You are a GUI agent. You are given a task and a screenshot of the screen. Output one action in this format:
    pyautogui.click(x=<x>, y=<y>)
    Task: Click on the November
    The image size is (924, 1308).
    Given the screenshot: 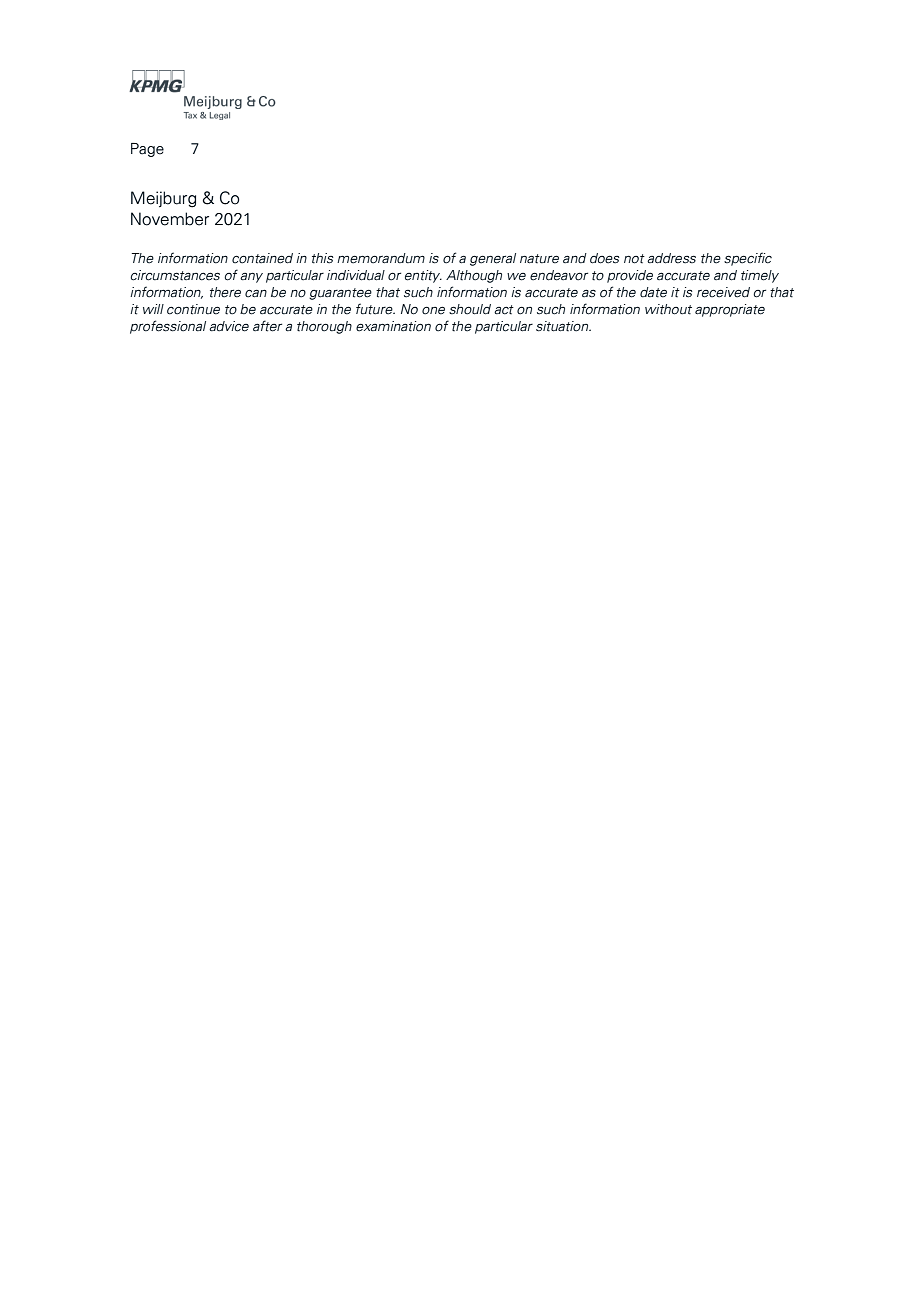 What is the action you would take?
    pyautogui.click(x=170, y=219)
